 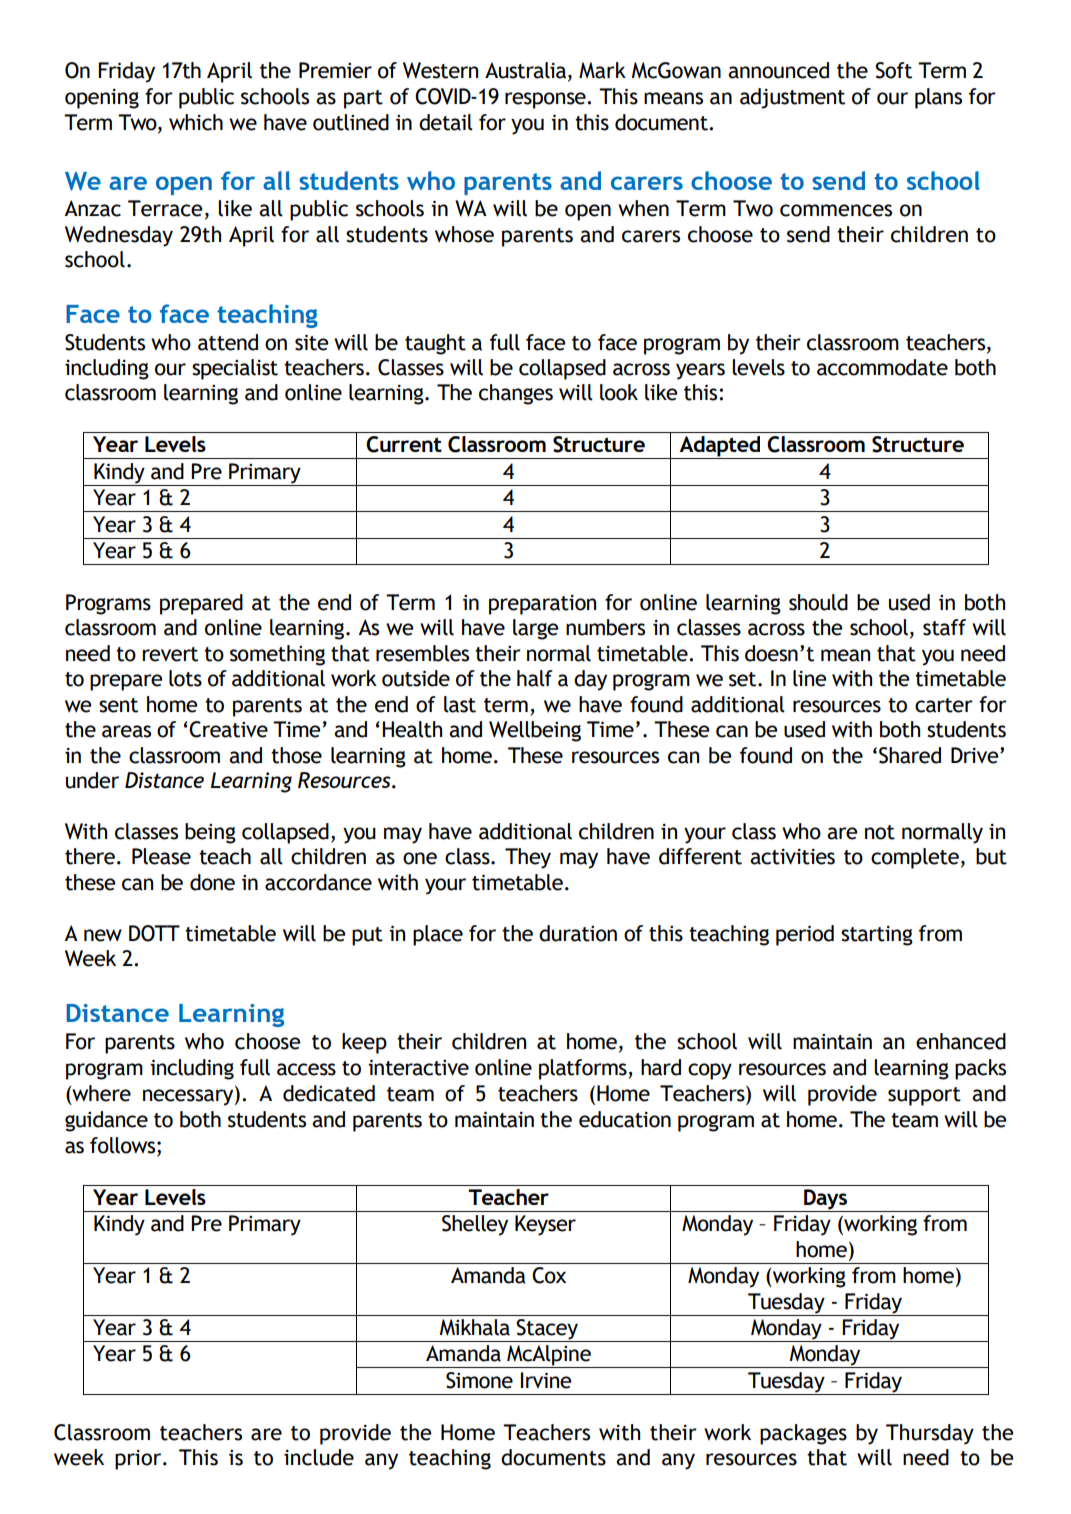 I want to click on prior, so click(x=139, y=1460).
